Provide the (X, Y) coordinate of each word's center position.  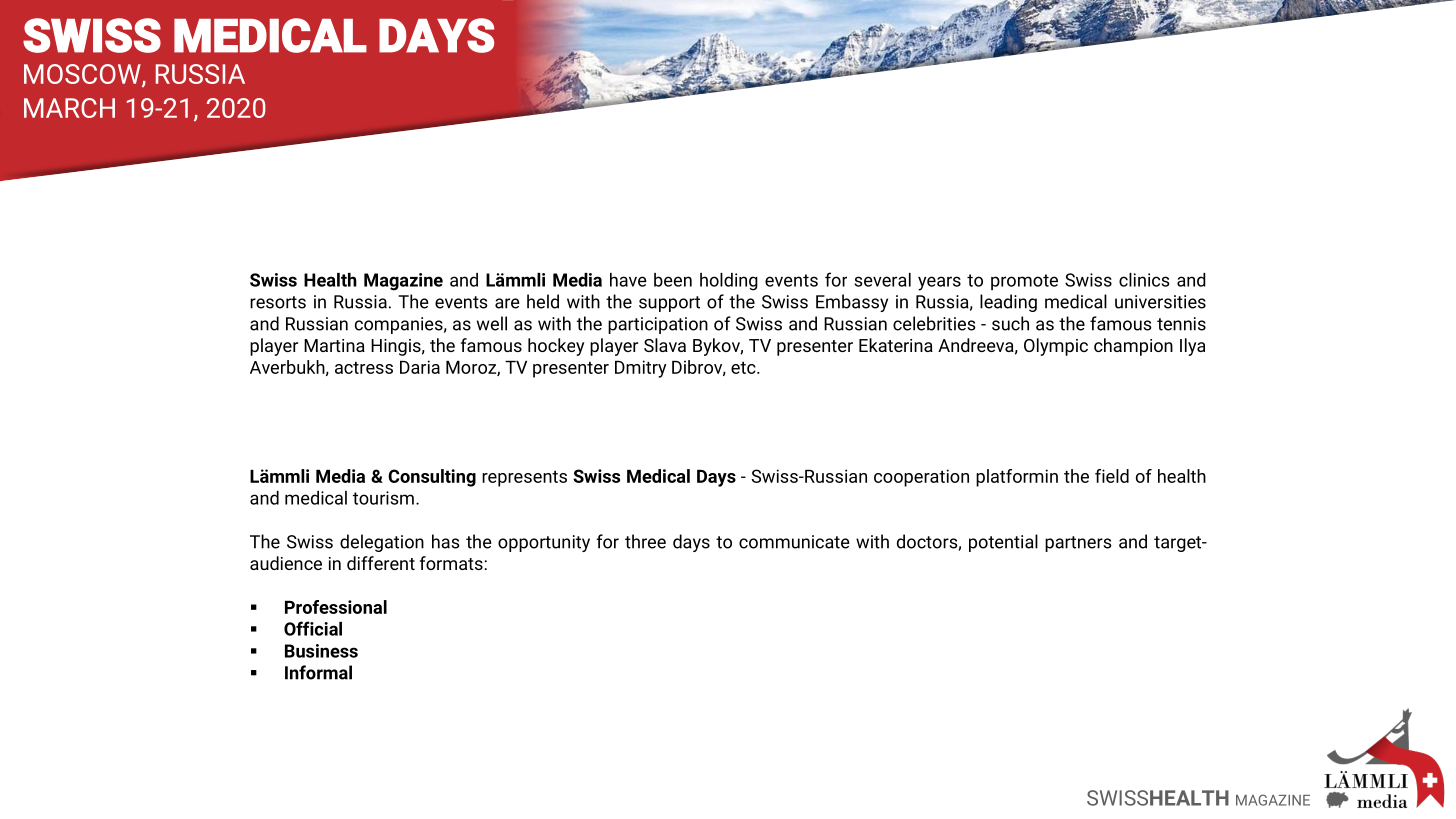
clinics (1144, 280)
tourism (383, 498)
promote (1024, 282)
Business (321, 651)
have (628, 280)
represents (524, 478)
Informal (318, 672)
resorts (278, 302)
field (1112, 476)
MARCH (69, 108)
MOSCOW (83, 75)
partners (1078, 544)
